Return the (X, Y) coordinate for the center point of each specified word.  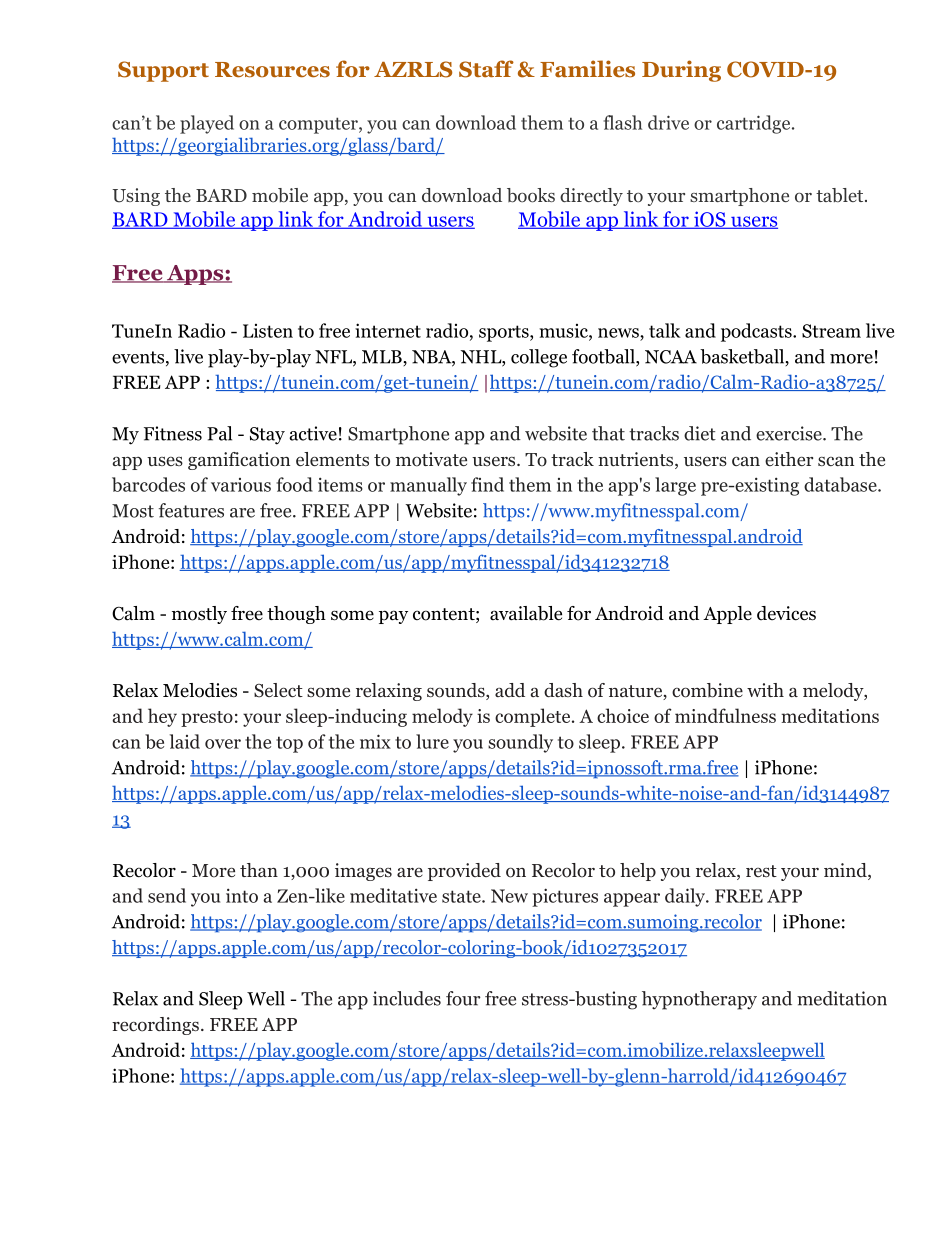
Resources (272, 70)
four (463, 998)
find (487, 484)
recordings (155, 1026)
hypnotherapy (699, 1000)
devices (786, 613)
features (191, 510)
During (681, 71)
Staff (486, 69)
